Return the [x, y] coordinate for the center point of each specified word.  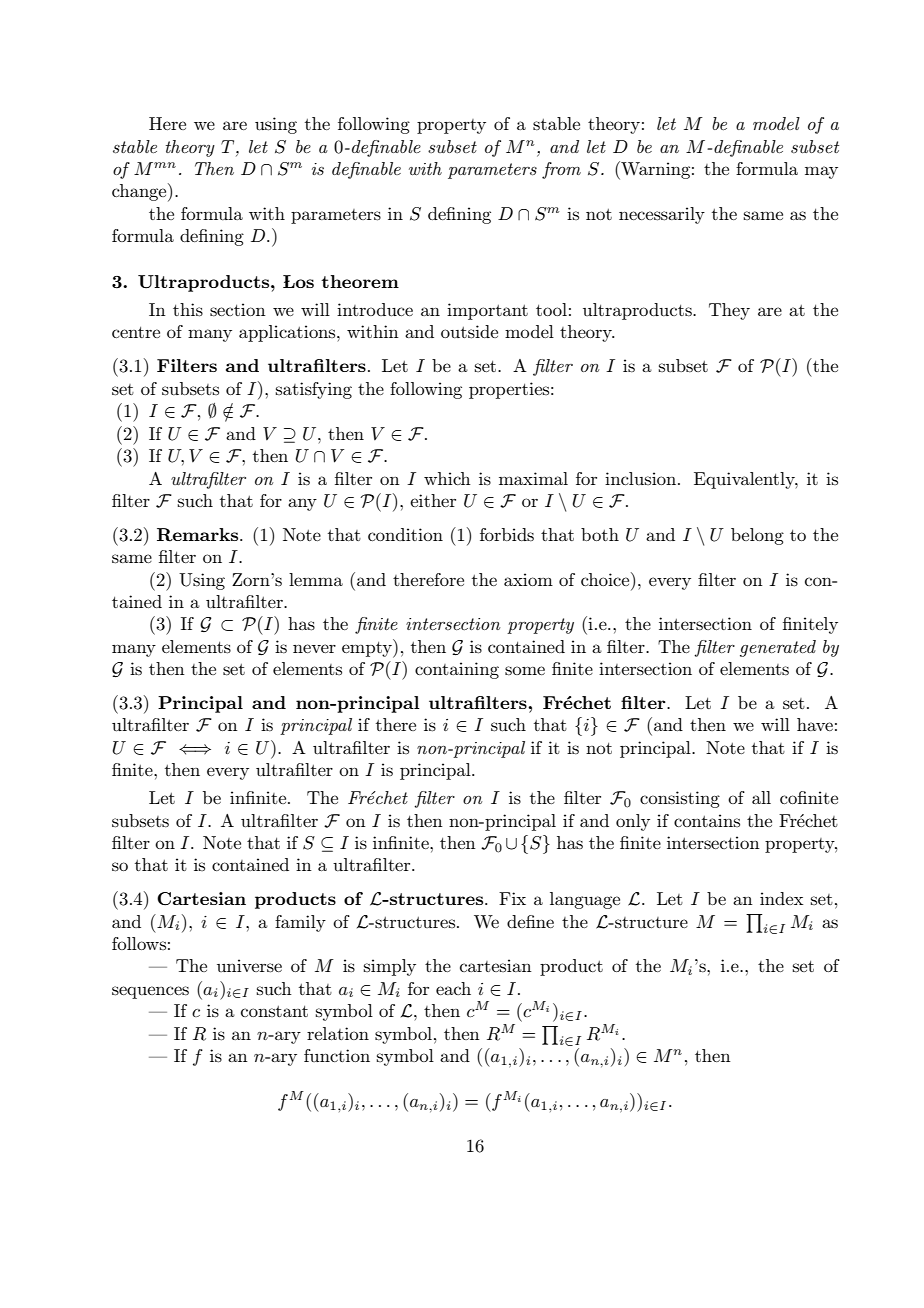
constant [274, 1011]
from [561, 170]
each [453, 988]
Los [298, 281]
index [781, 898]
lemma [316, 579]
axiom [528, 579]
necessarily [662, 215]
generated [778, 648]
